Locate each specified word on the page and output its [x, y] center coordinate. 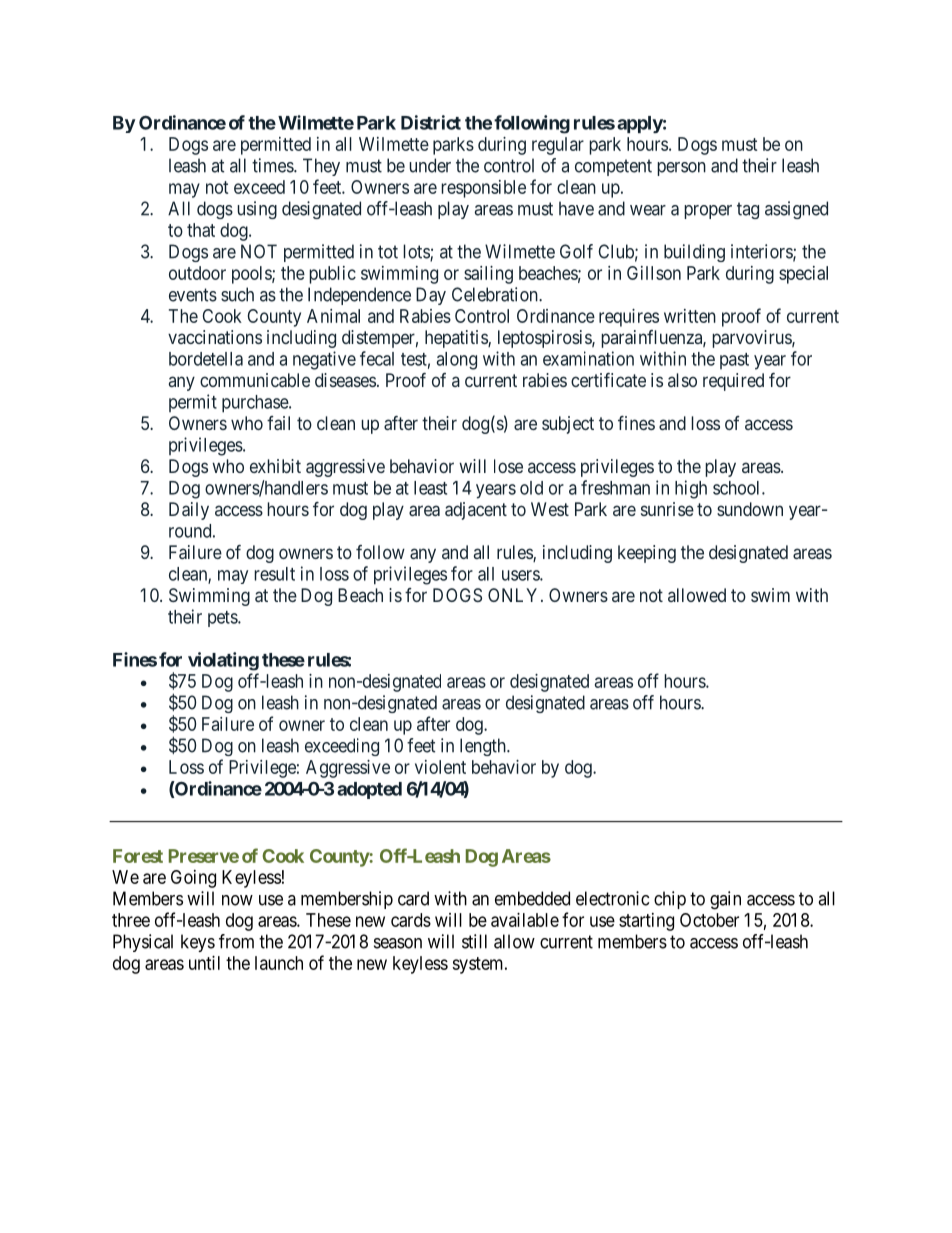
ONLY [512, 595]
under [430, 165]
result [274, 574]
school [738, 488]
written [690, 316]
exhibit [275, 466]
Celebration [496, 294]
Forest [138, 856]
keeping [647, 554]
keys [198, 943]
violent [440, 767]
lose [508, 466]
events [193, 295]
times [273, 165]
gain [725, 900]
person [681, 169]
